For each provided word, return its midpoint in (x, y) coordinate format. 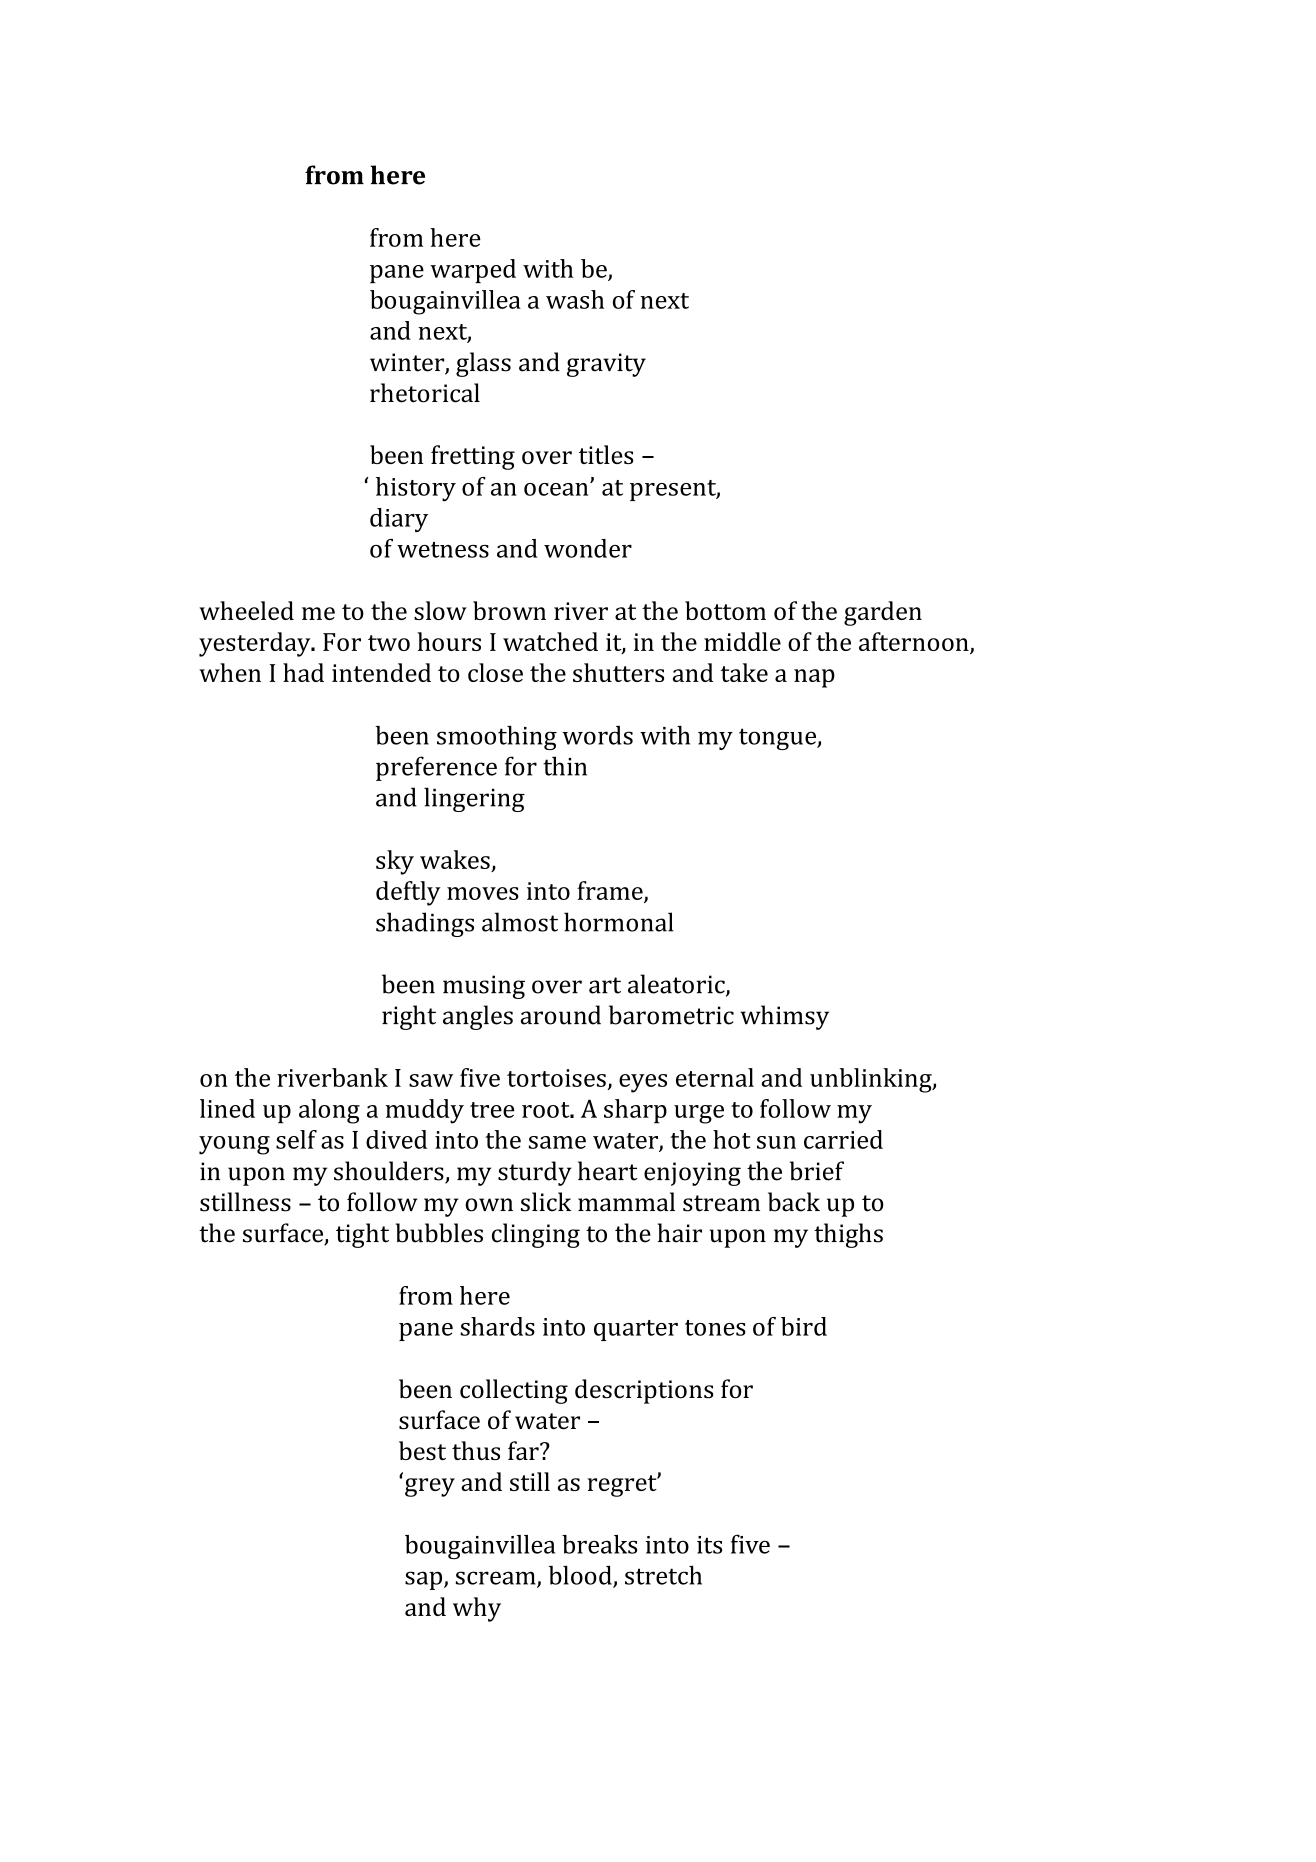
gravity (606, 365)
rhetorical (425, 393)
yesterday (256, 644)
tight (362, 1235)
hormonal (618, 922)
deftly (408, 893)
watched (550, 641)
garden (883, 613)
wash (575, 299)
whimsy (784, 1017)
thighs (848, 1235)
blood (581, 1576)
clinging (536, 1235)
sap (425, 1580)
